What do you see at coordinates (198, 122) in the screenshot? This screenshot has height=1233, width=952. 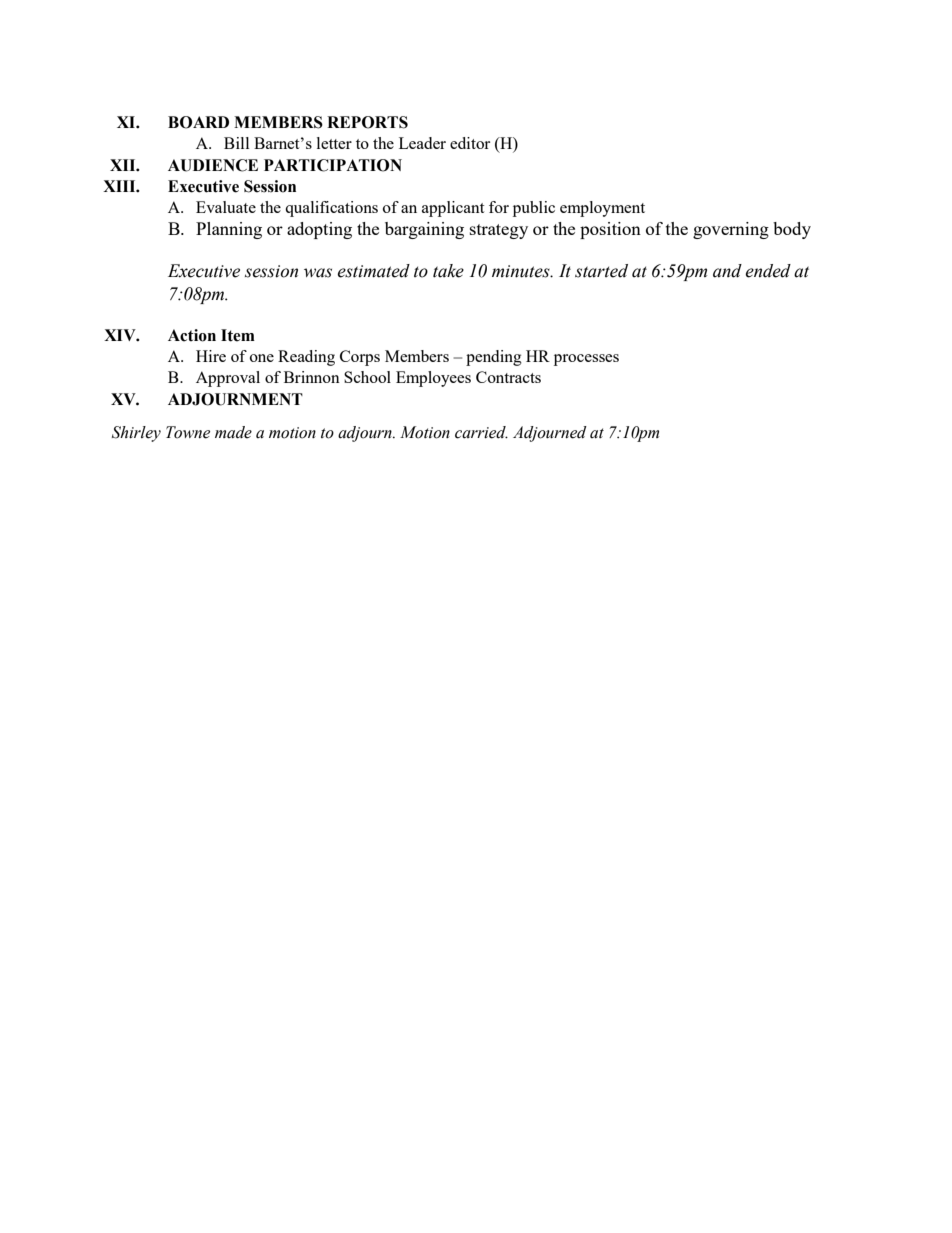 I see `BOARD` at bounding box center [198, 122].
